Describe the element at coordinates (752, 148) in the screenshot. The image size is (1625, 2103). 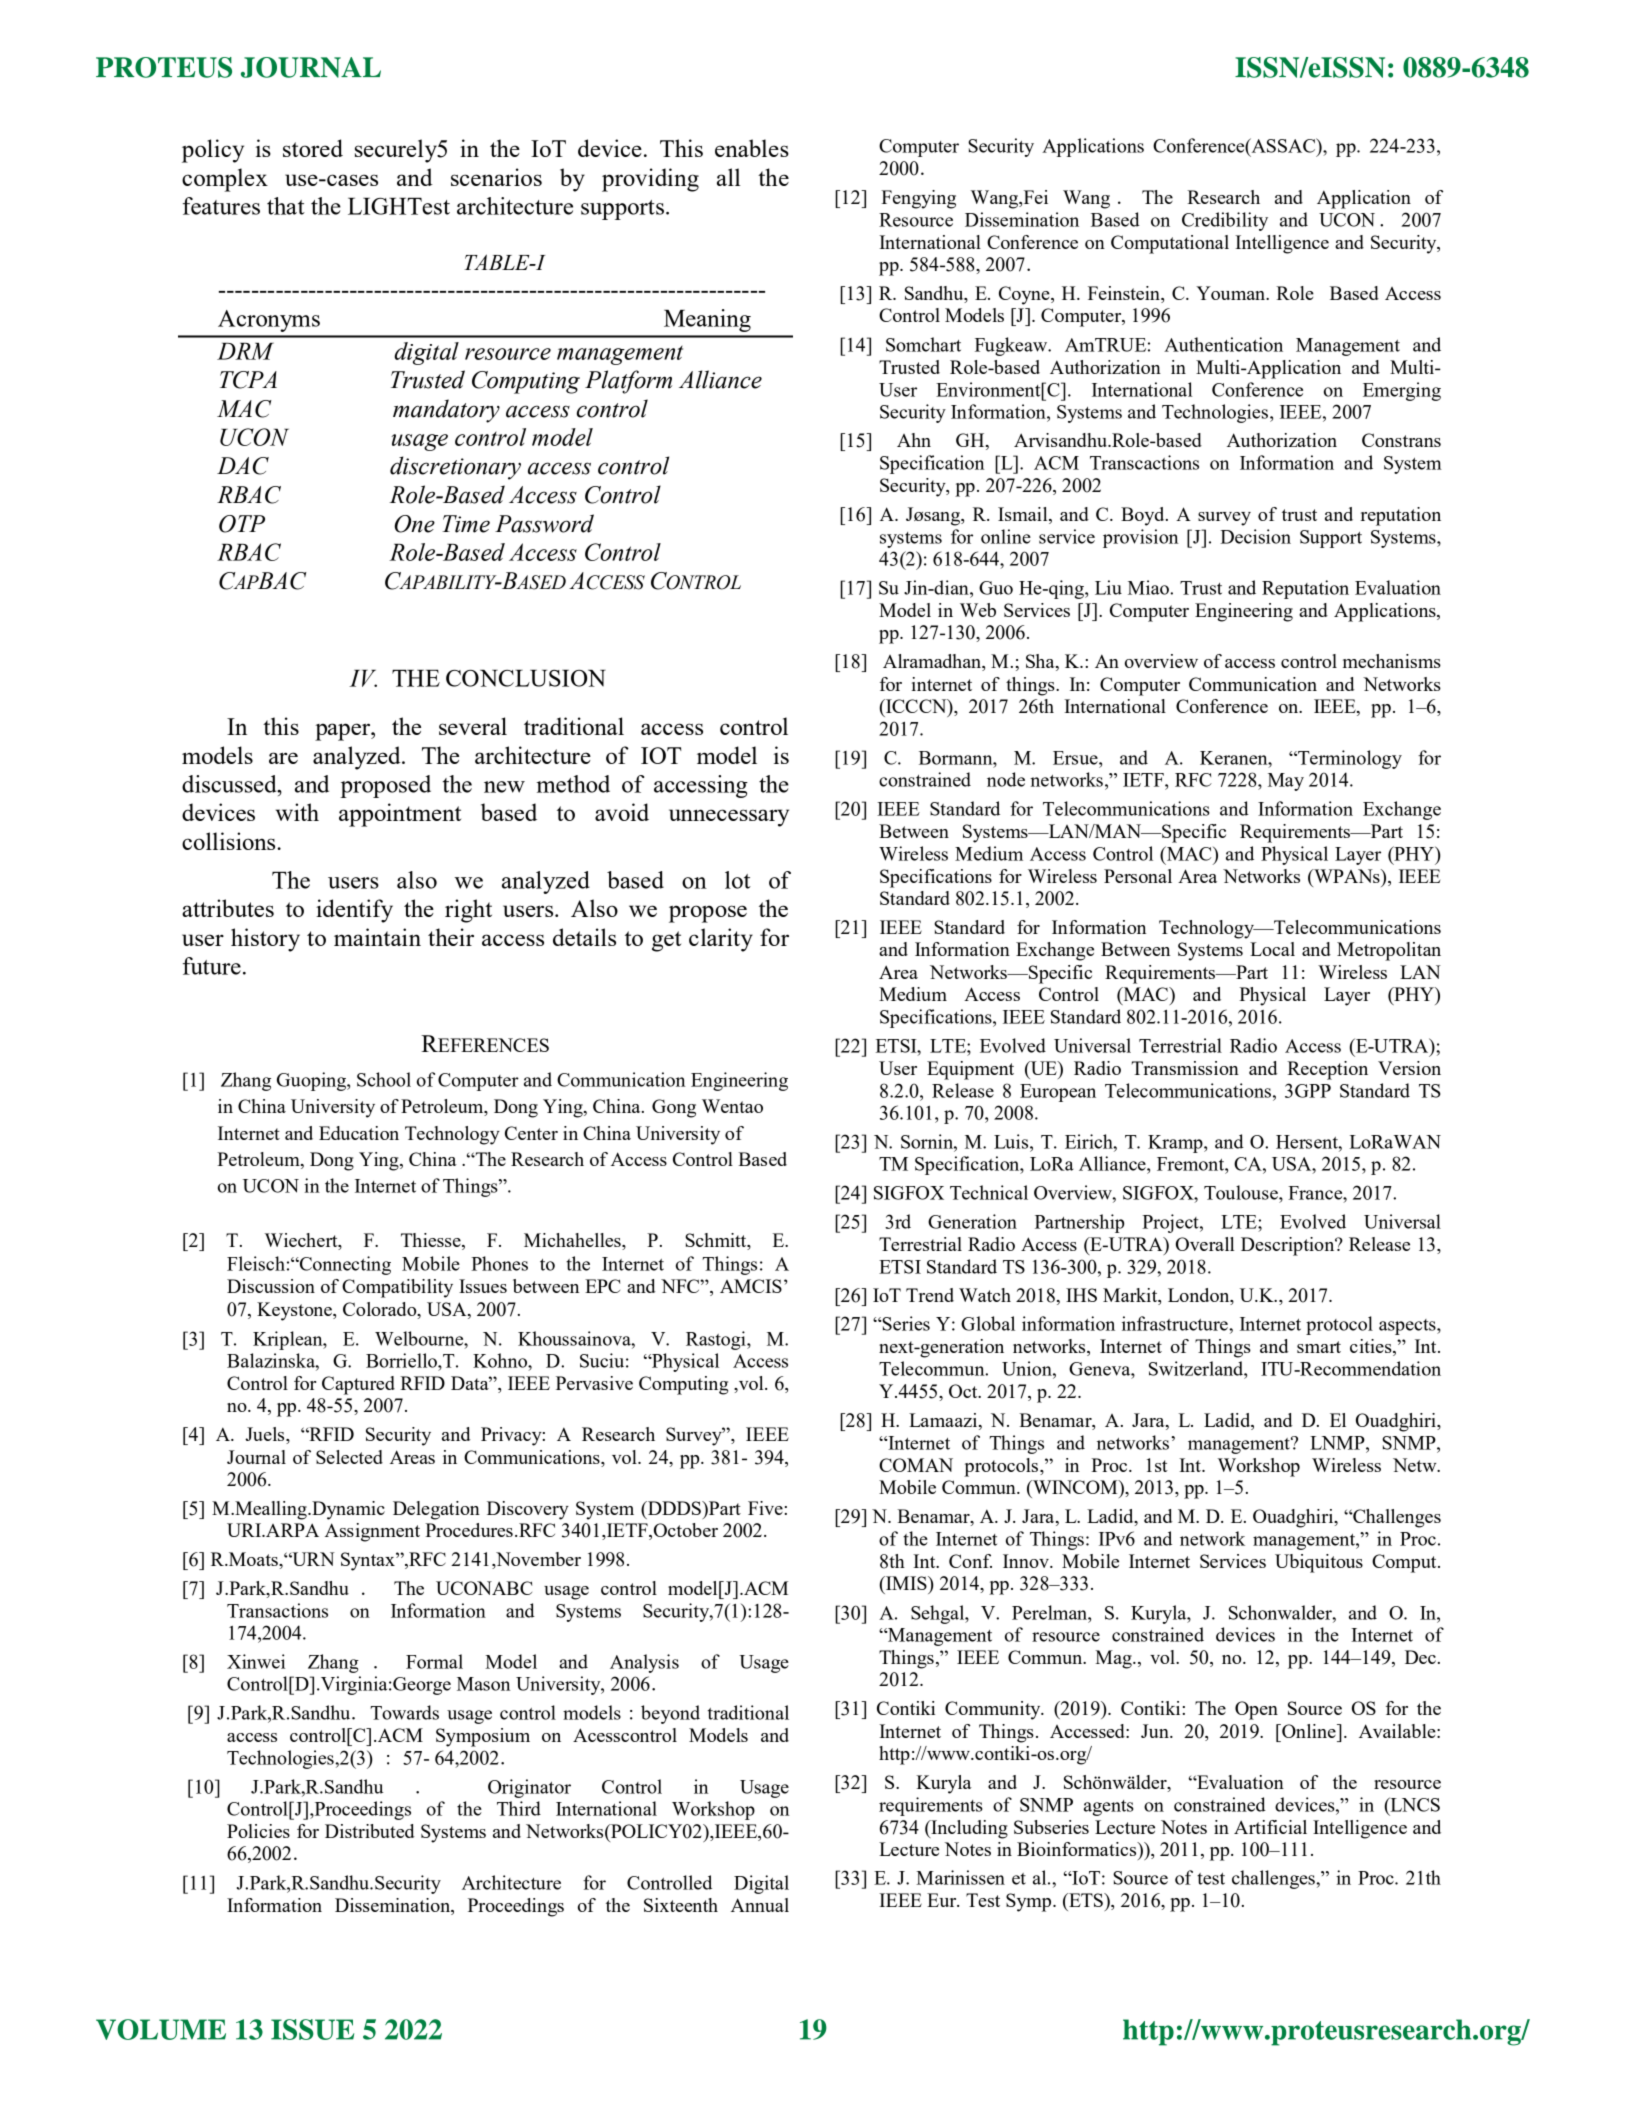
I see `enables` at that location.
